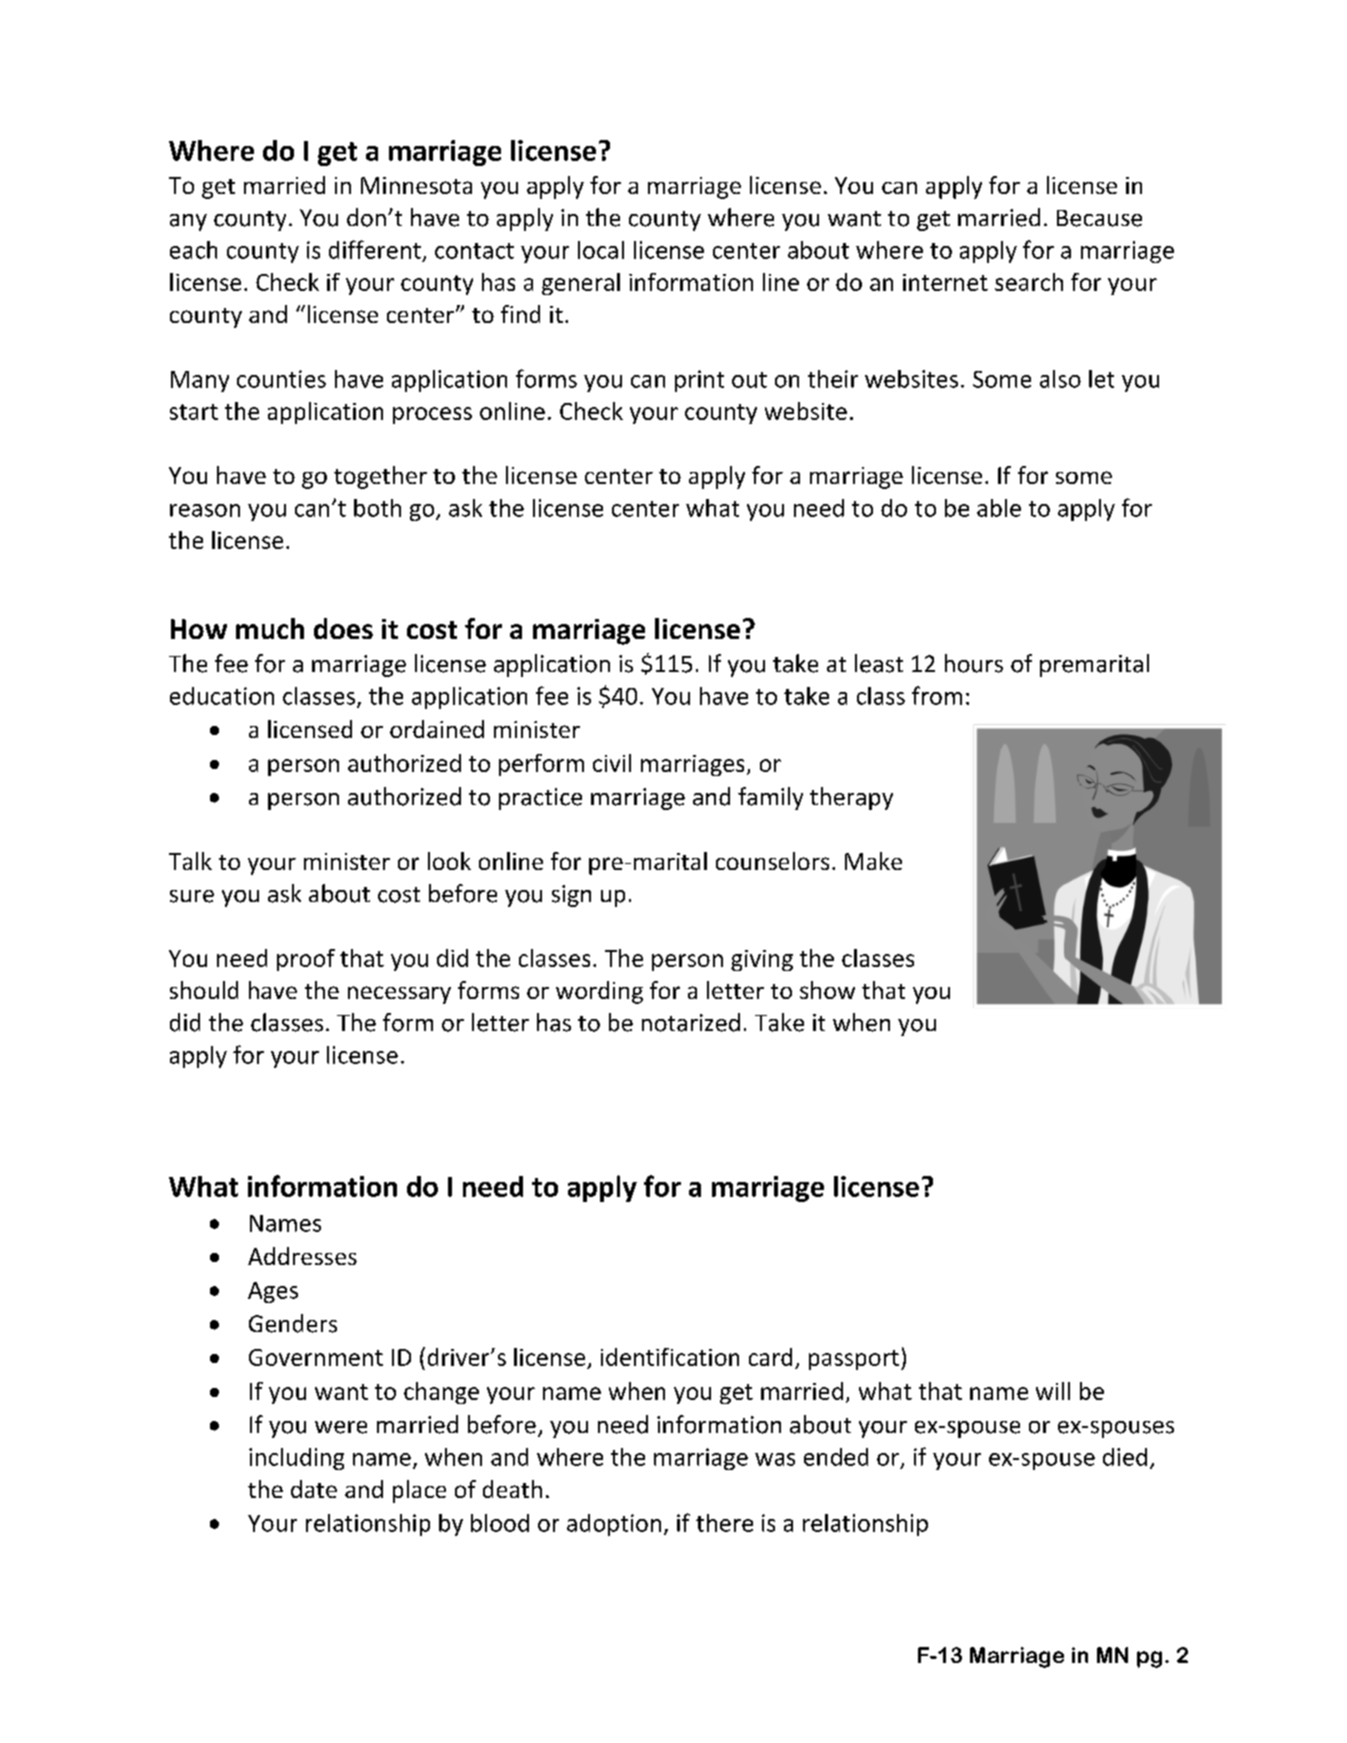  What do you see at coordinates (873, 861) in the screenshot?
I see `Make` at bounding box center [873, 861].
